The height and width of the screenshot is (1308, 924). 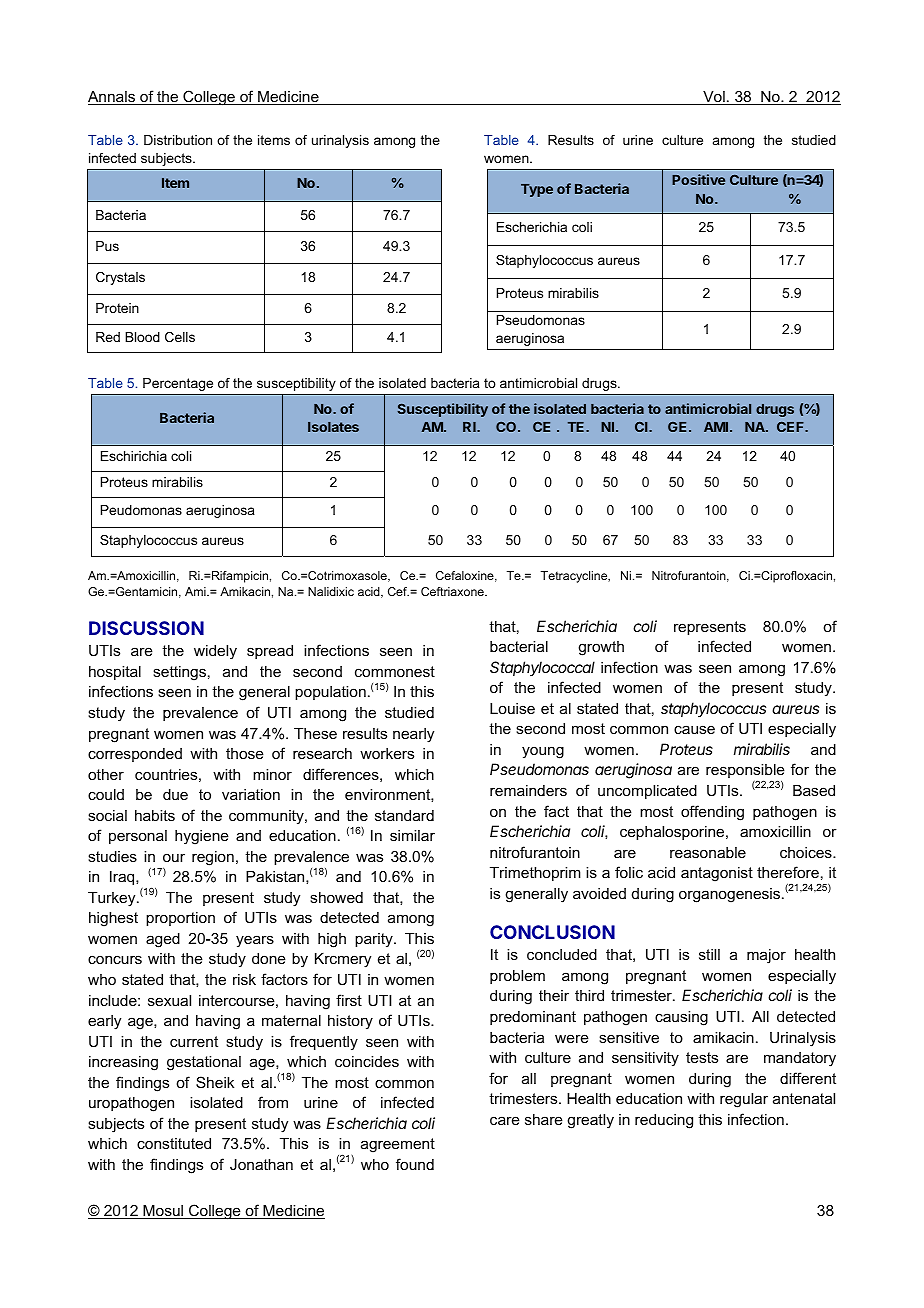 What do you see at coordinates (453, 591) in the screenshot?
I see `Ceftriaxone` at bounding box center [453, 591].
